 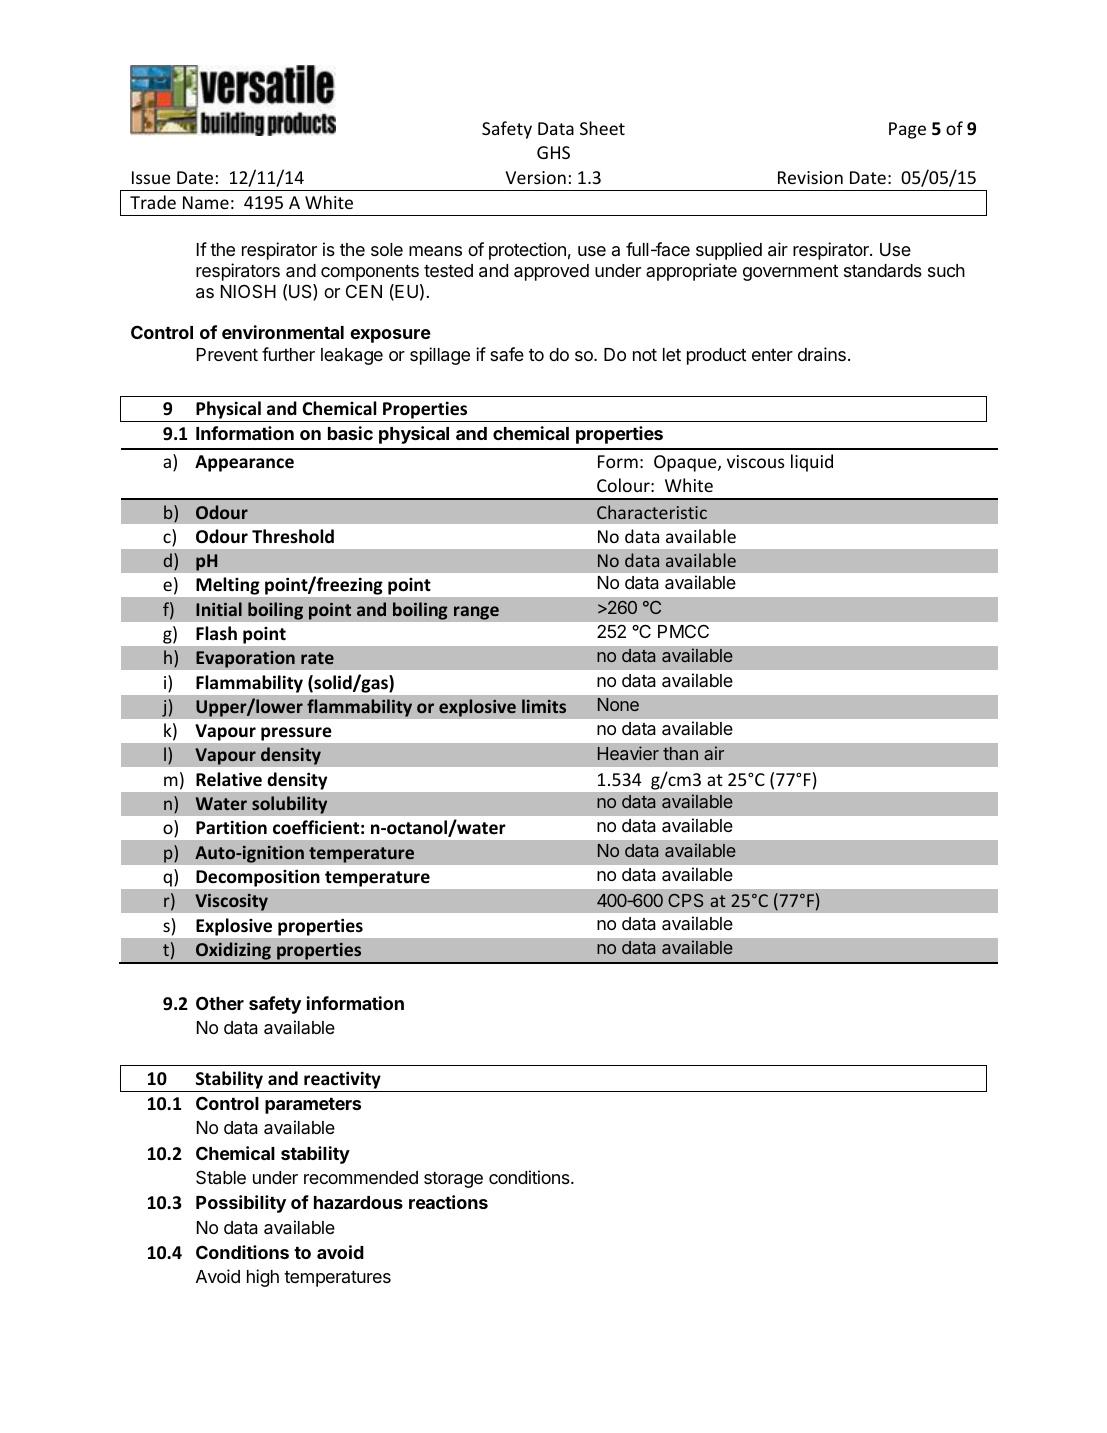 I want to click on Name, so click(x=206, y=202).
